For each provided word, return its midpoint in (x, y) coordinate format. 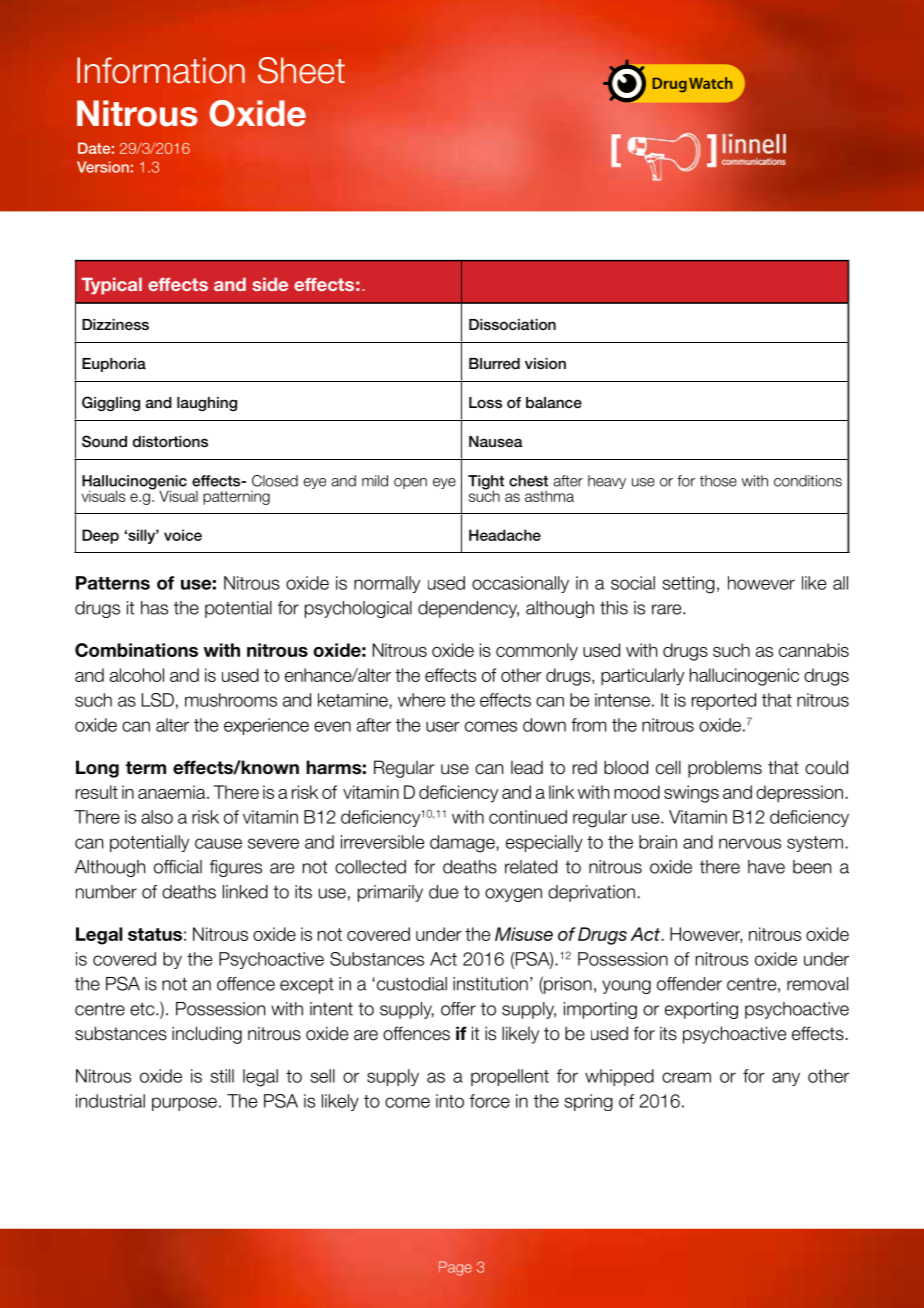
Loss (485, 403)
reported (724, 701)
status (155, 934)
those (718, 481)
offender (689, 984)
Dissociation (512, 324)
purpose (184, 1104)
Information (161, 70)
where (421, 700)
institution (490, 984)
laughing (207, 404)
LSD (158, 700)
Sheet (301, 70)
